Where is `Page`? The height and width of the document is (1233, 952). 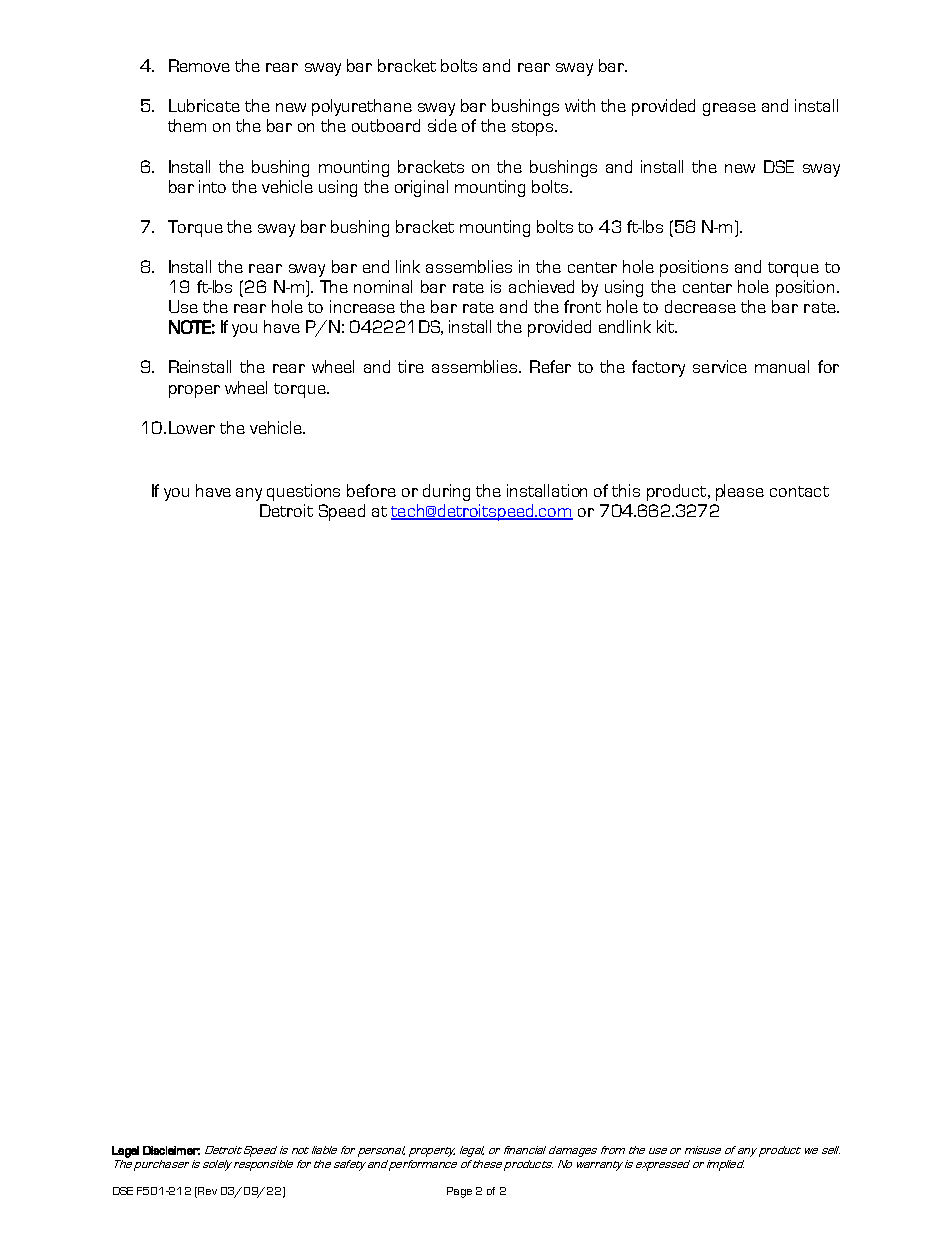
Page is located at coordinates (459, 1192).
